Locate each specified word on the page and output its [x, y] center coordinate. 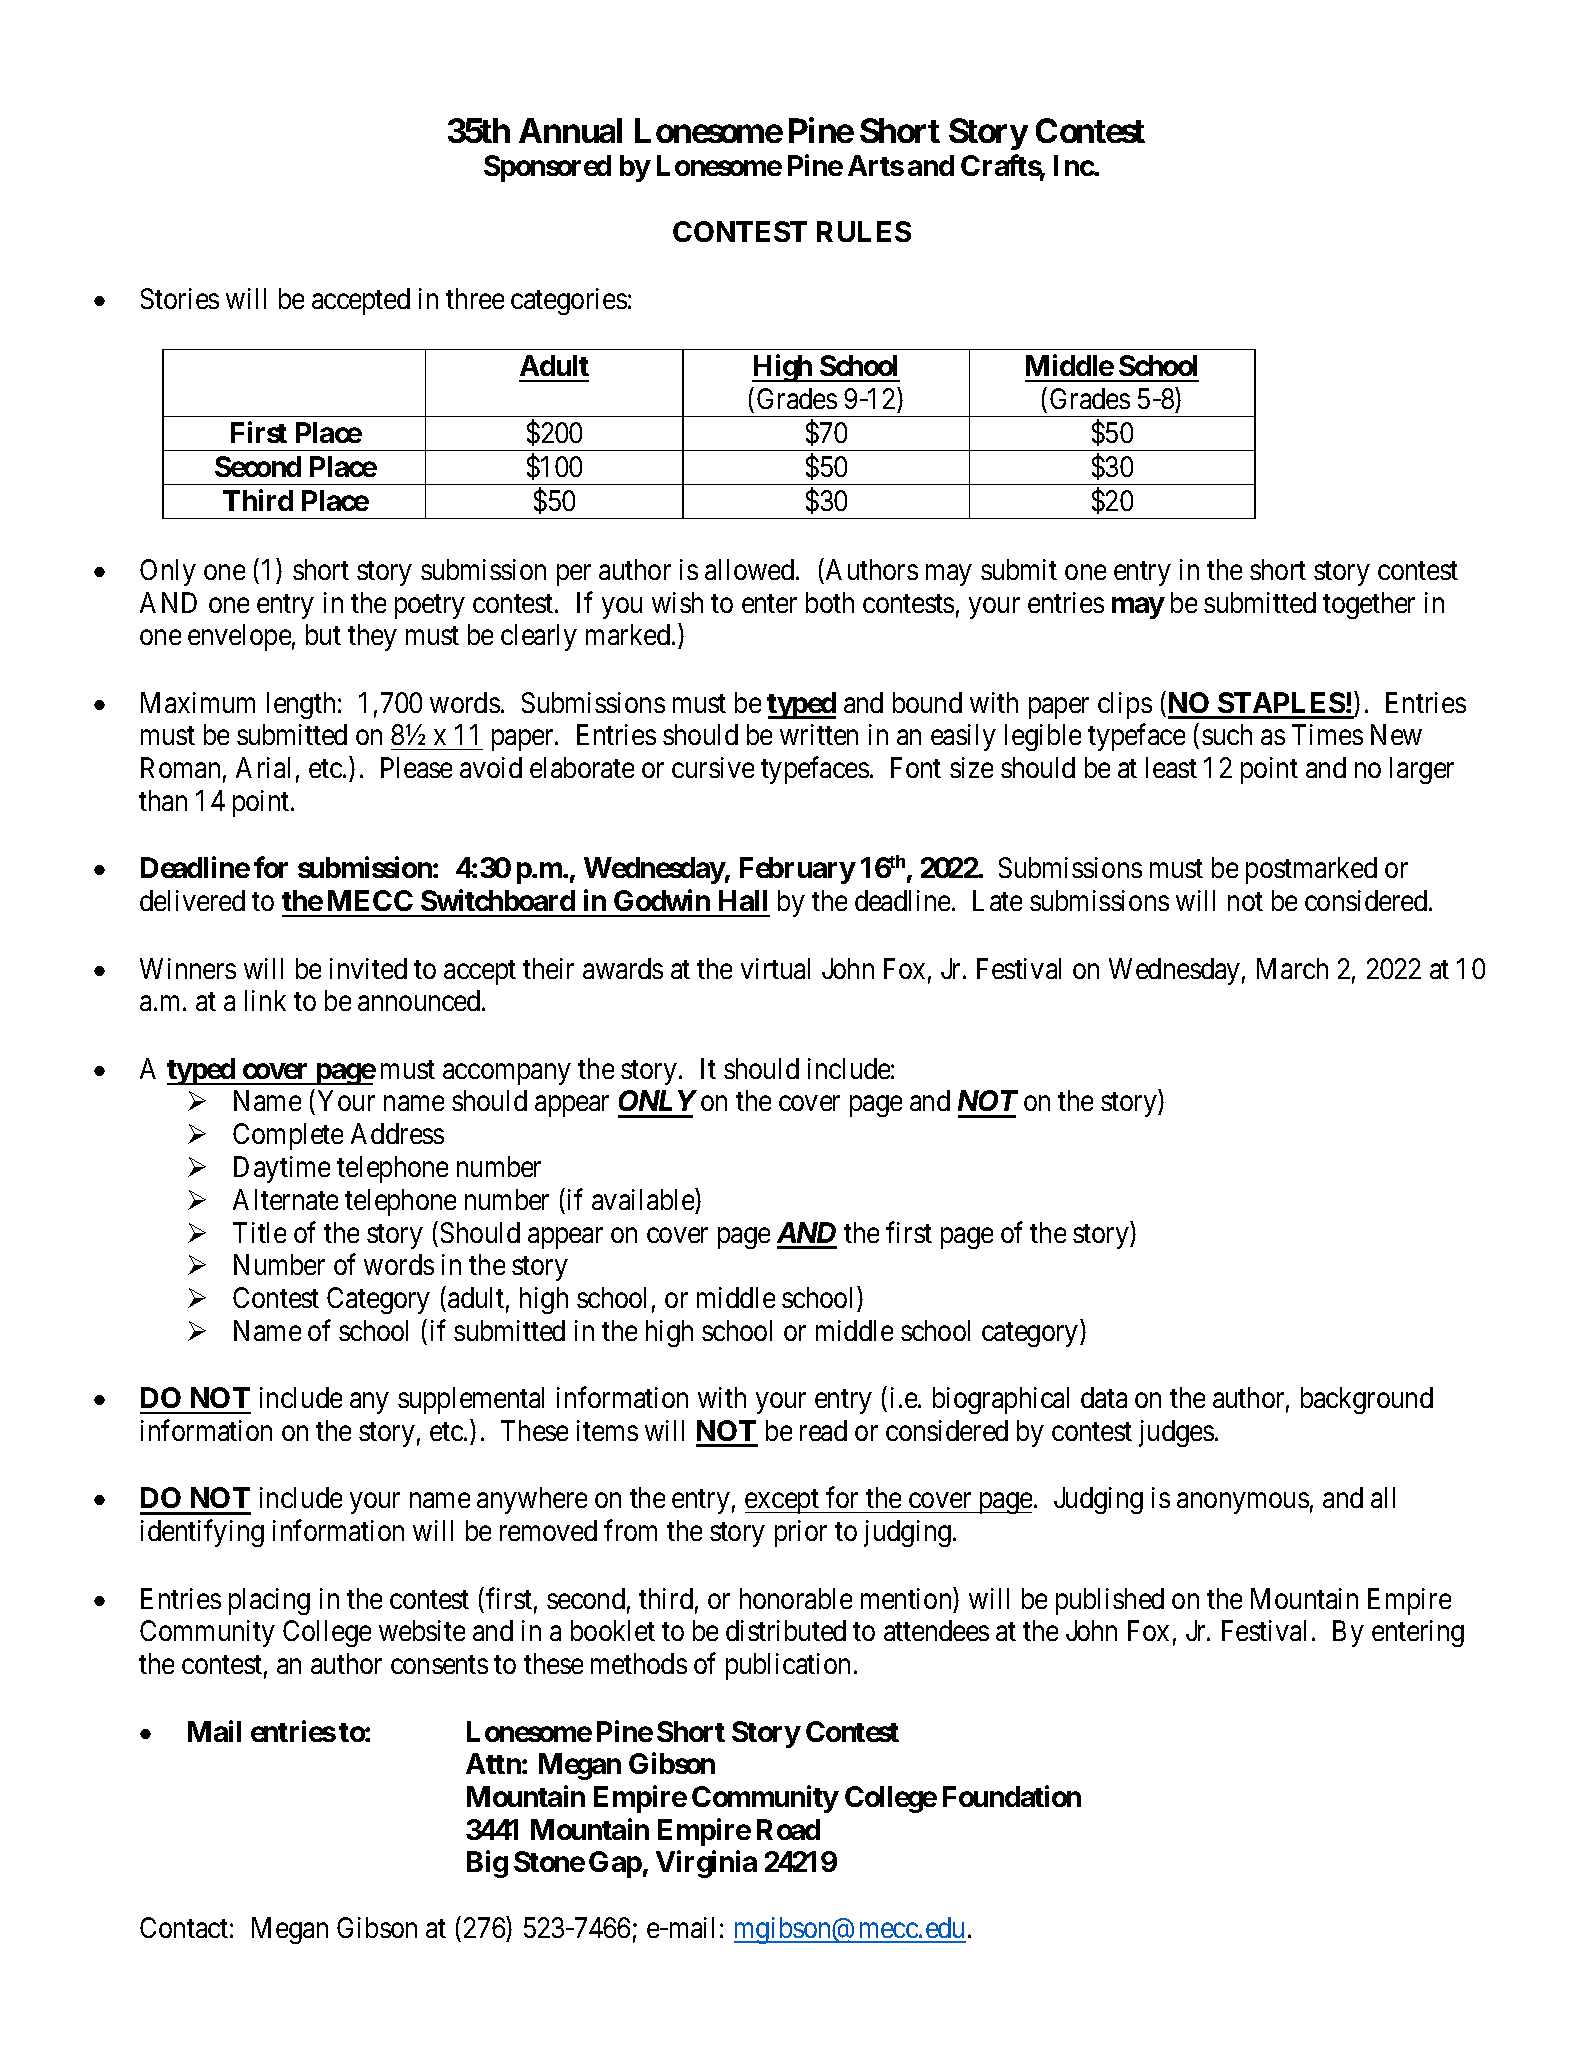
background [1367, 1400]
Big [487, 1864]
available [644, 1199]
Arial [263, 767]
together [1369, 605]
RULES [864, 231]
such [1227, 734]
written [819, 734]
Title [259, 1232]
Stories [180, 298]
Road [788, 1829]
